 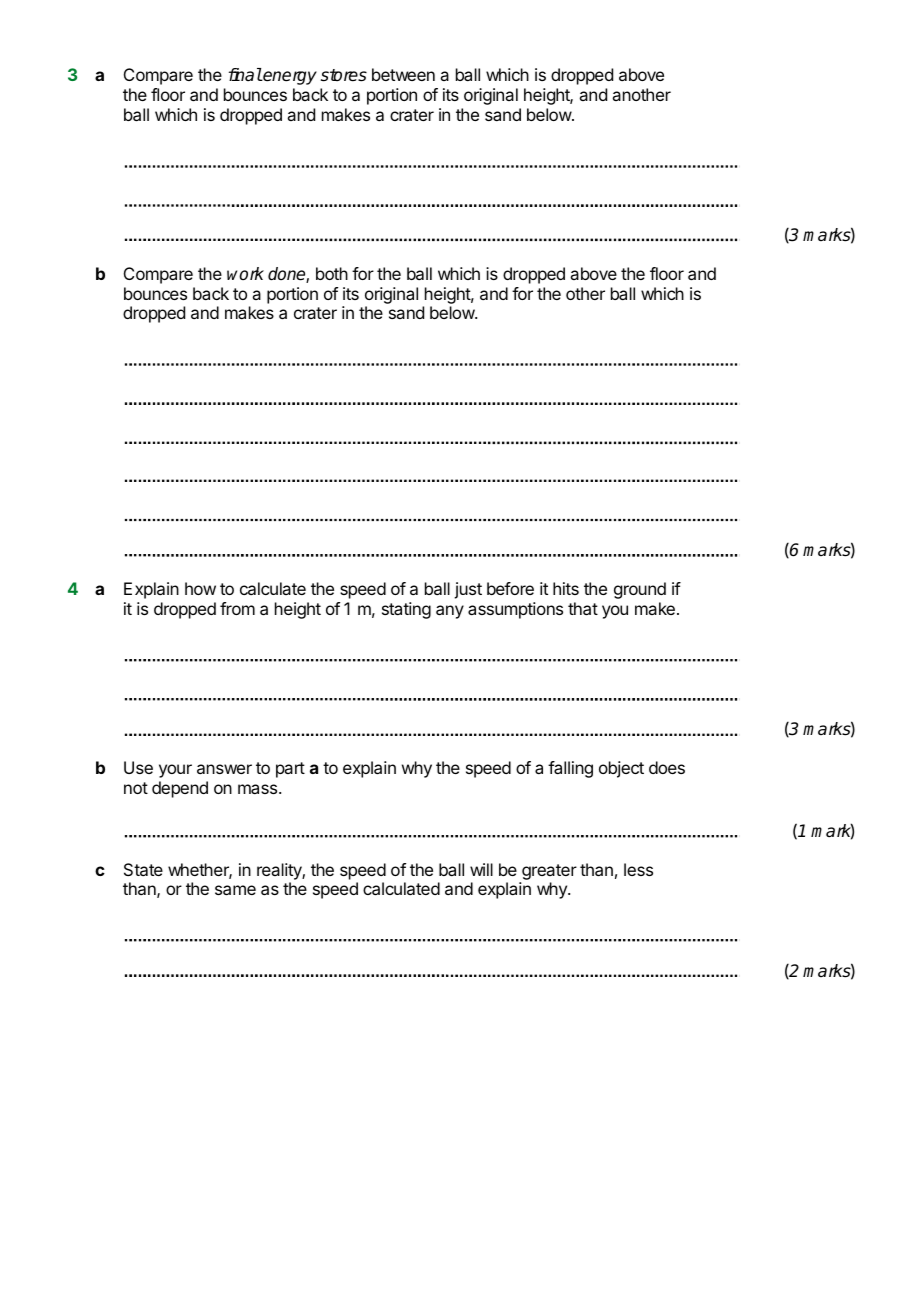 I want to click on final, so click(x=245, y=75).
